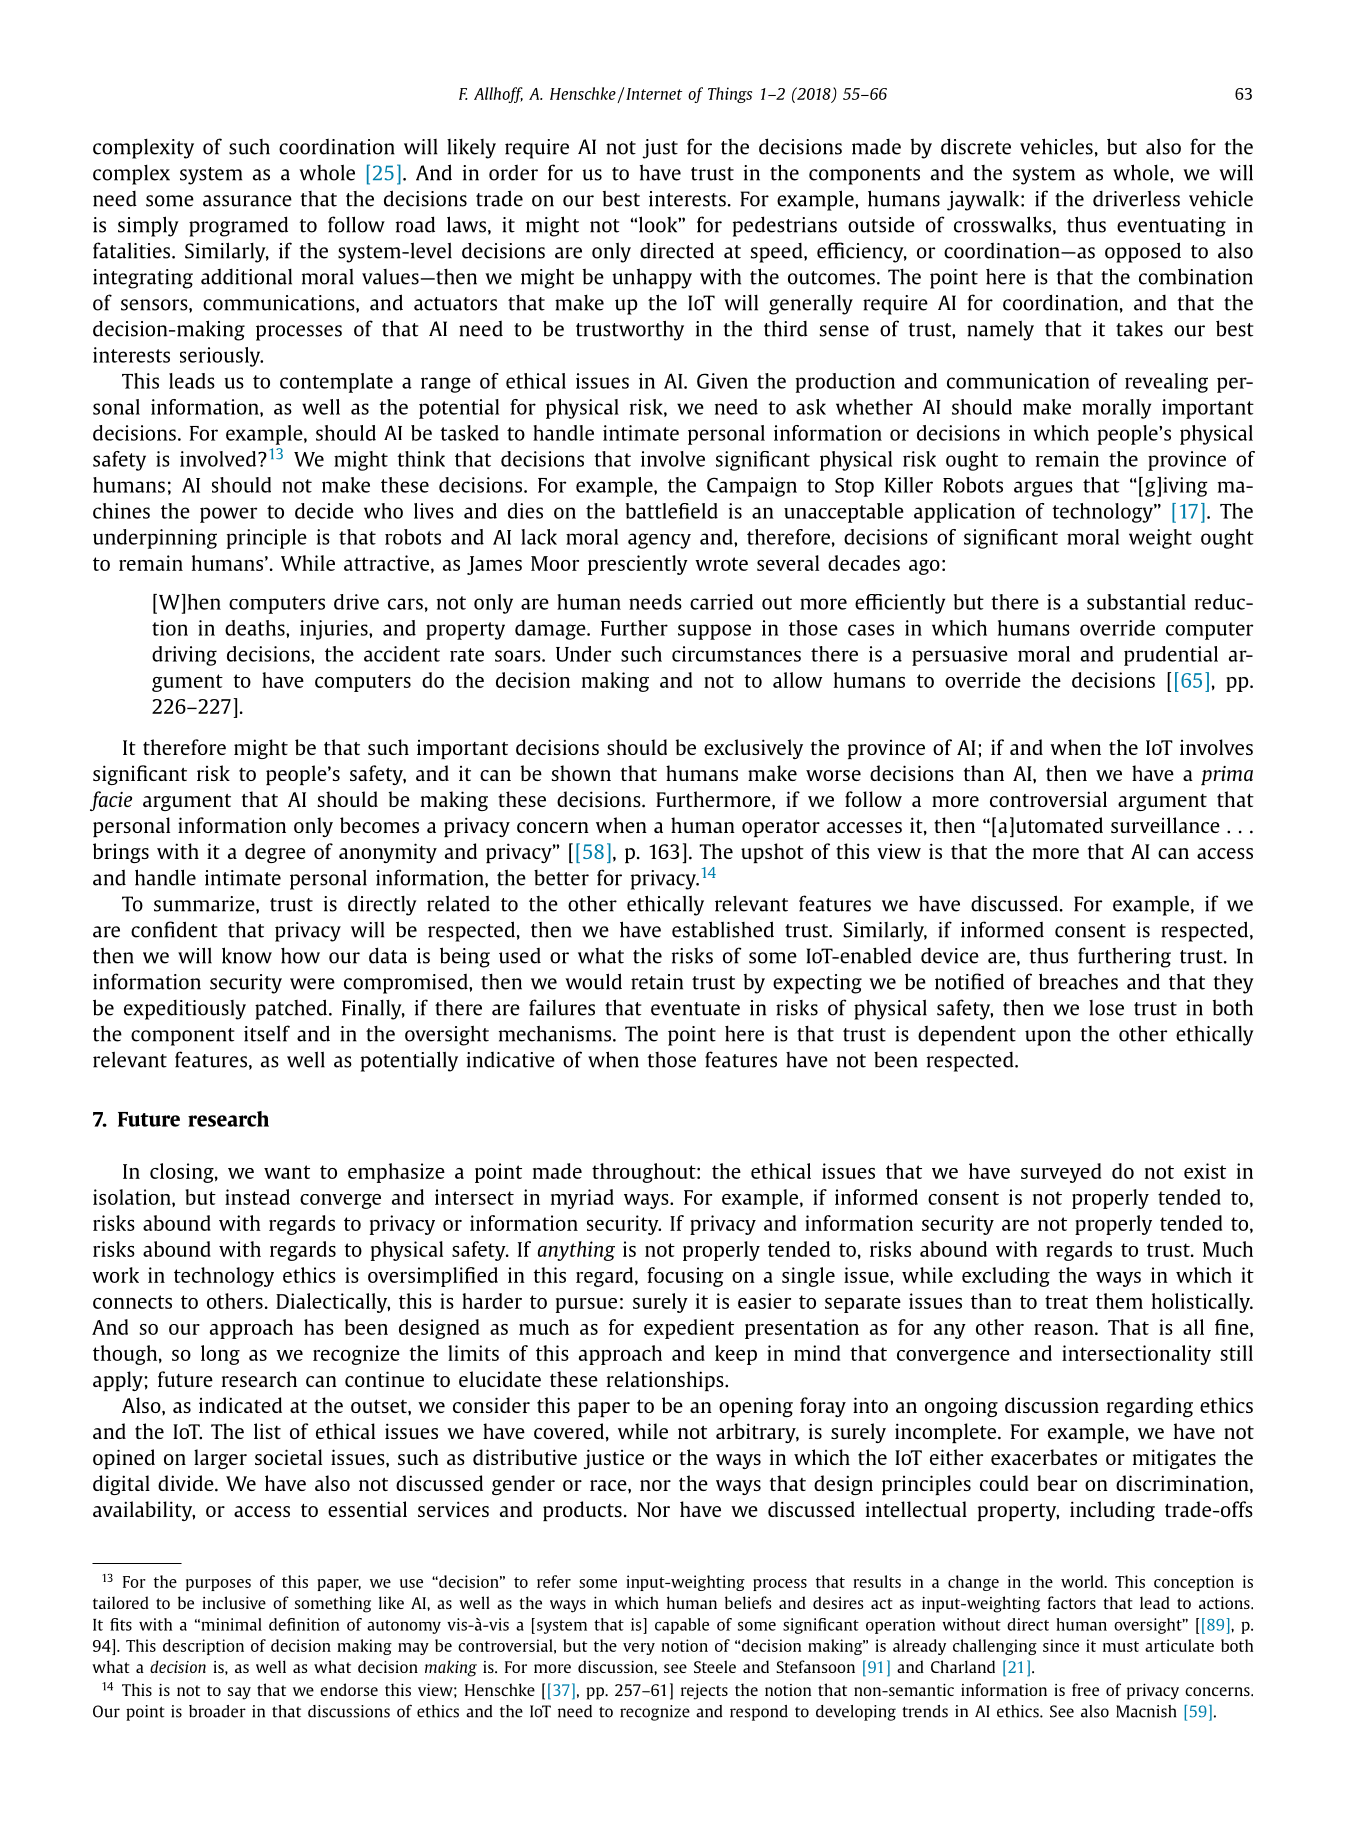 This screenshot has width=1354, height=1848. What do you see at coordinates (639, 1649) in the screenshot?
I see `very` at bounding box center [639, 1649].
